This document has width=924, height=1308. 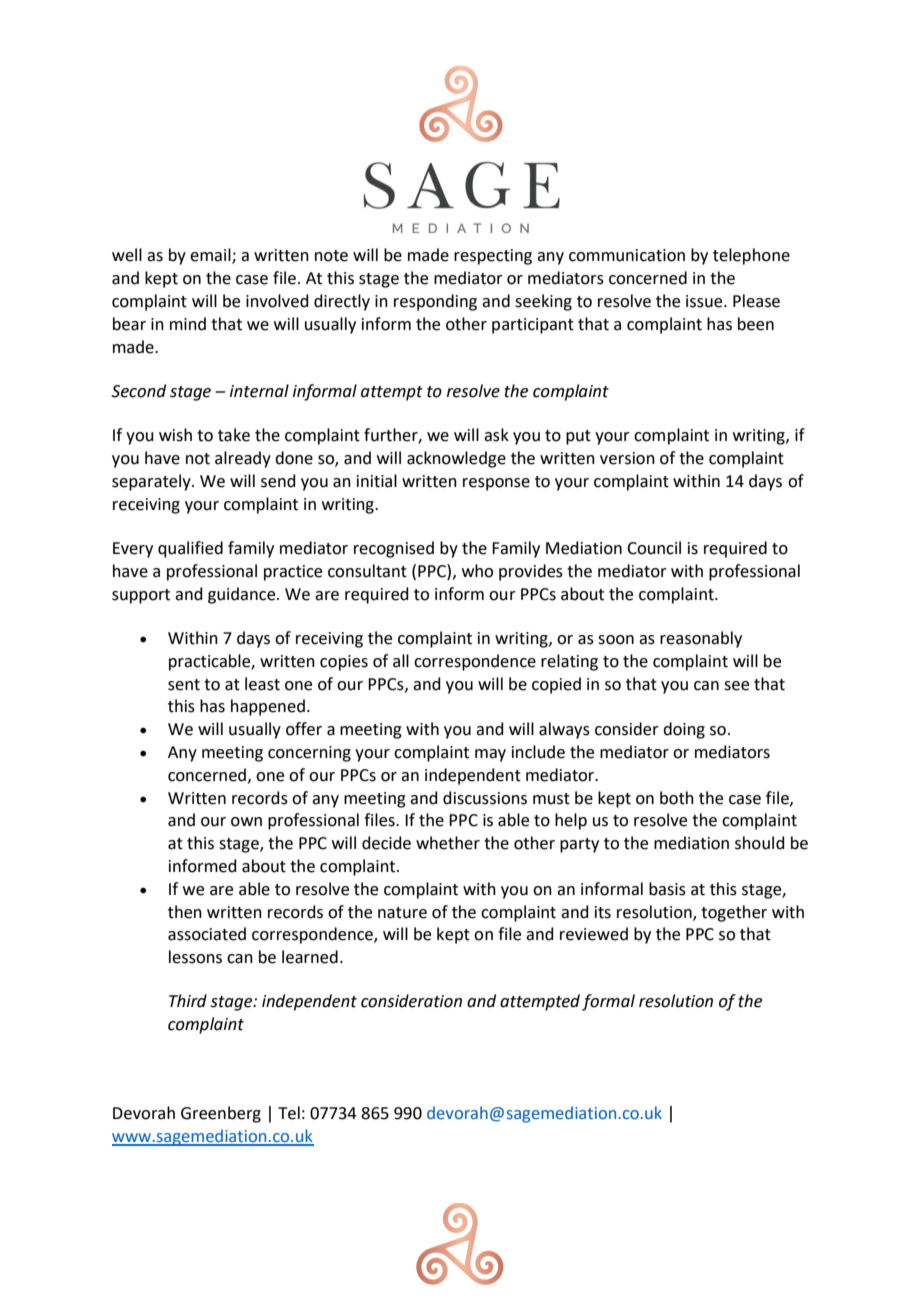 I want to click on who, so click(x=477, y=571).
